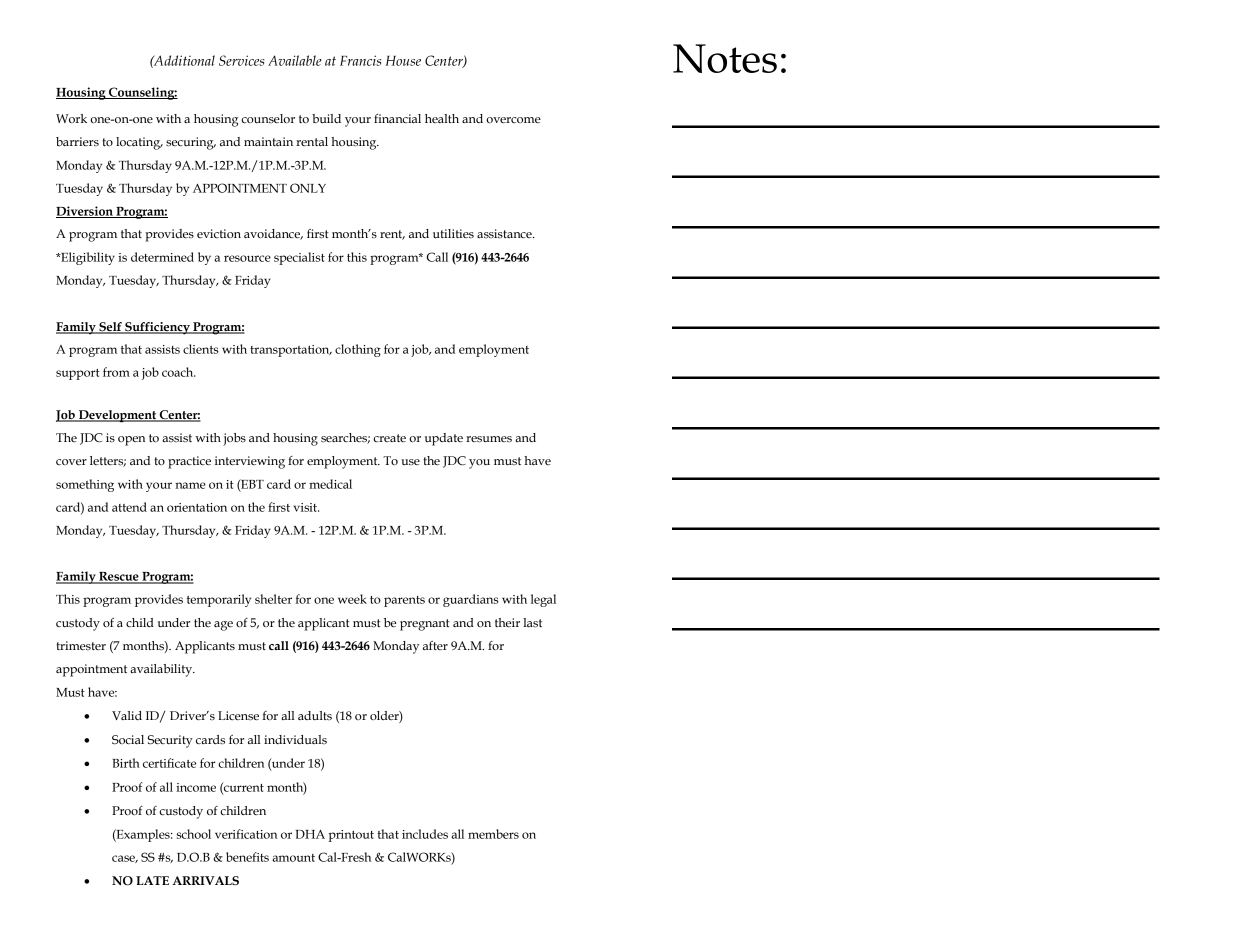 The width and height of the document is (1233, 952). What do you see at coordinates (725, 58) in the document?
I see `Notes` at bounding box center [725, 58].
